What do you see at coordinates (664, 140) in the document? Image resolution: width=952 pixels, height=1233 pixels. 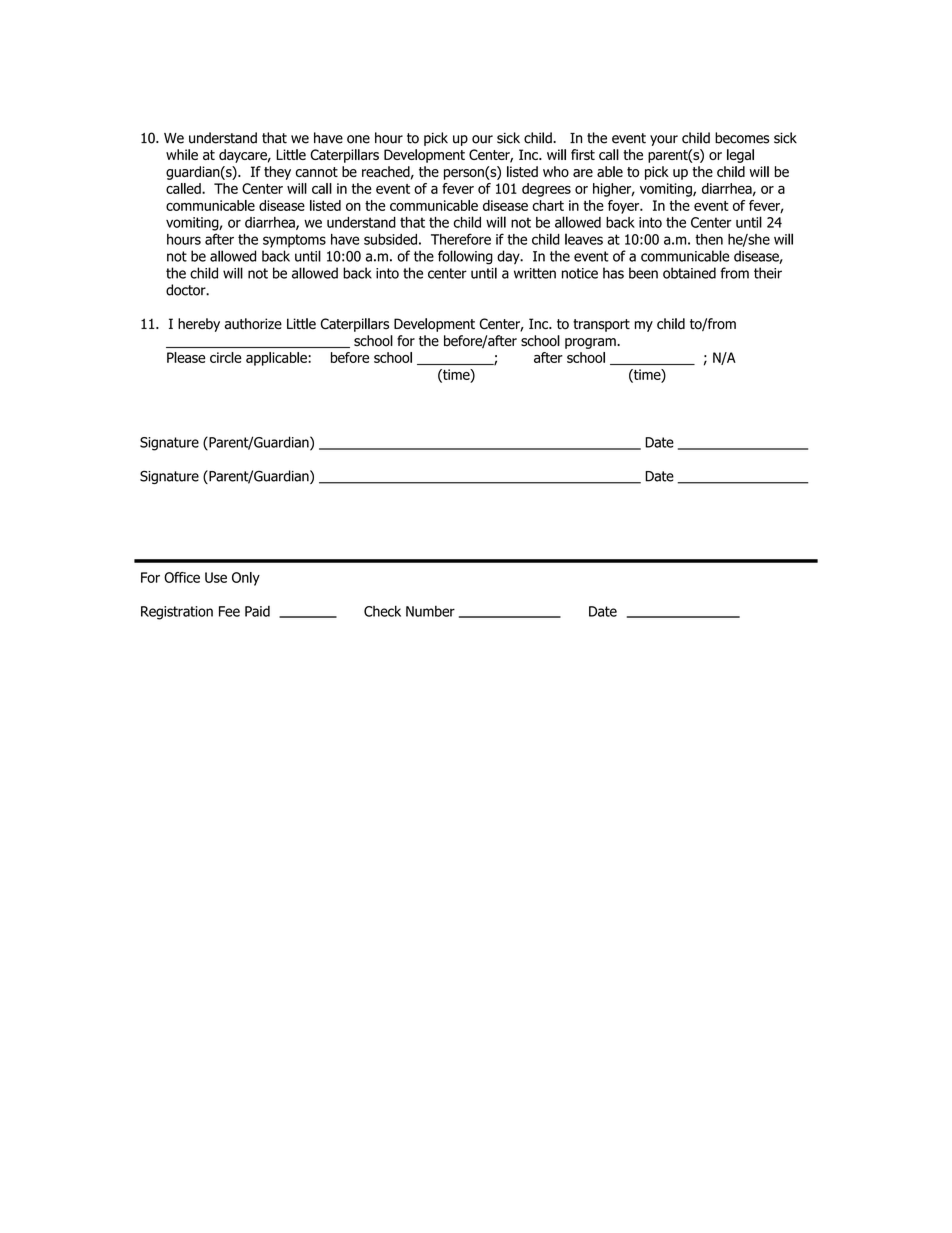 I see `your` at bounding box center [664, 140].
